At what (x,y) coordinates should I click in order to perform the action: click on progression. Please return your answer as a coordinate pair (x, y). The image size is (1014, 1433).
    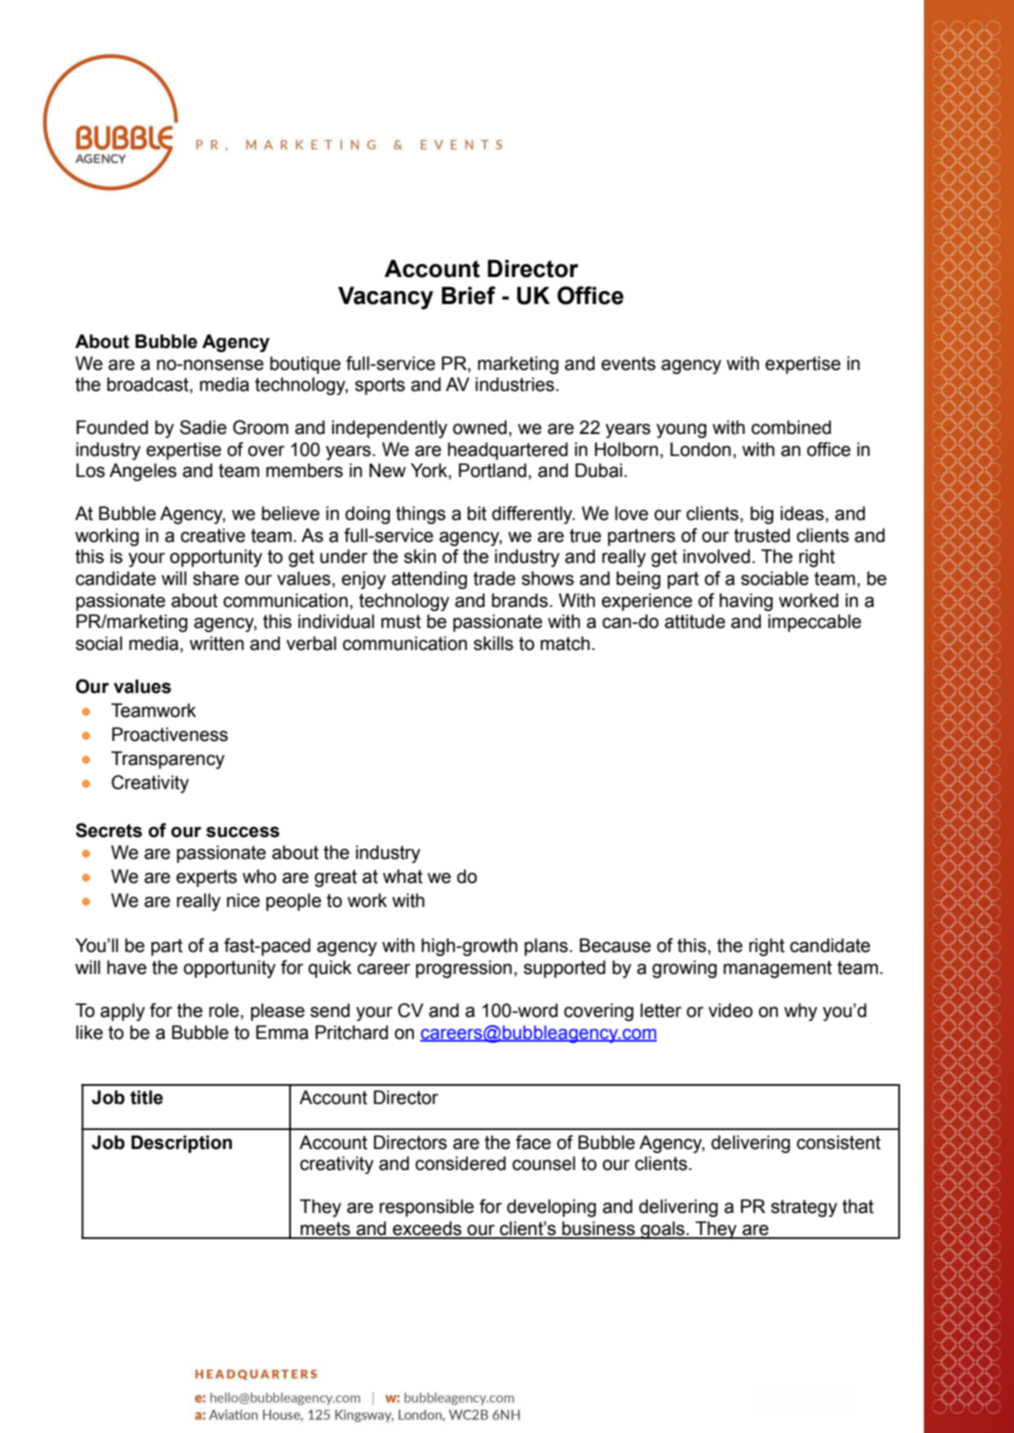
    Looking at the image, I should click on (464, 969).
